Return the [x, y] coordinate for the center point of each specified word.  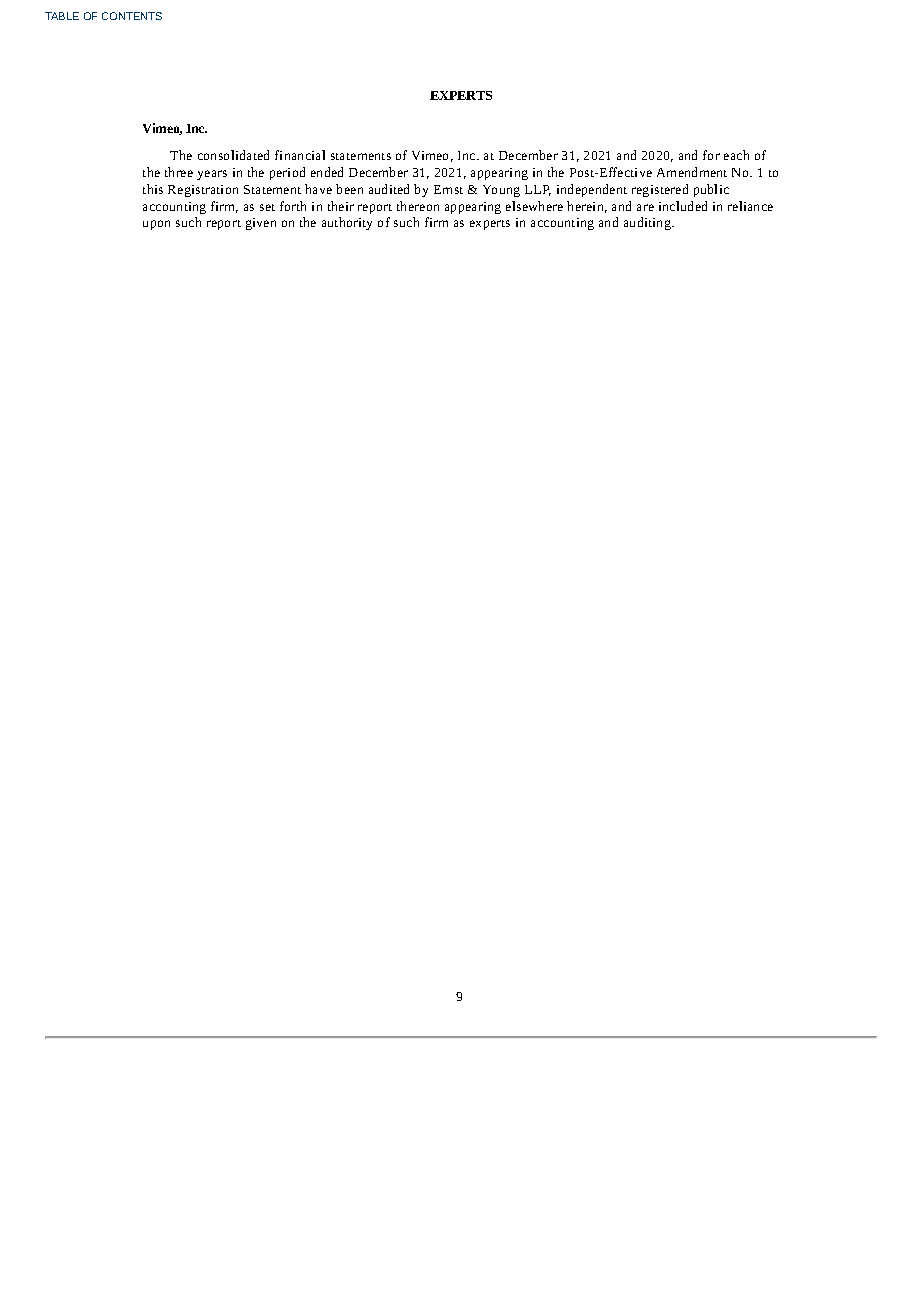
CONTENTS [132, 16]
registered [660, 190]
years [212, 175]
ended [327, 172]
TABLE [62, 16]
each [736, 155]
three [179, 172]
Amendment [692, 172]
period [287, 173]
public [711, 190]
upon [156, 225]
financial [300, 155]
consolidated [233, 155]
